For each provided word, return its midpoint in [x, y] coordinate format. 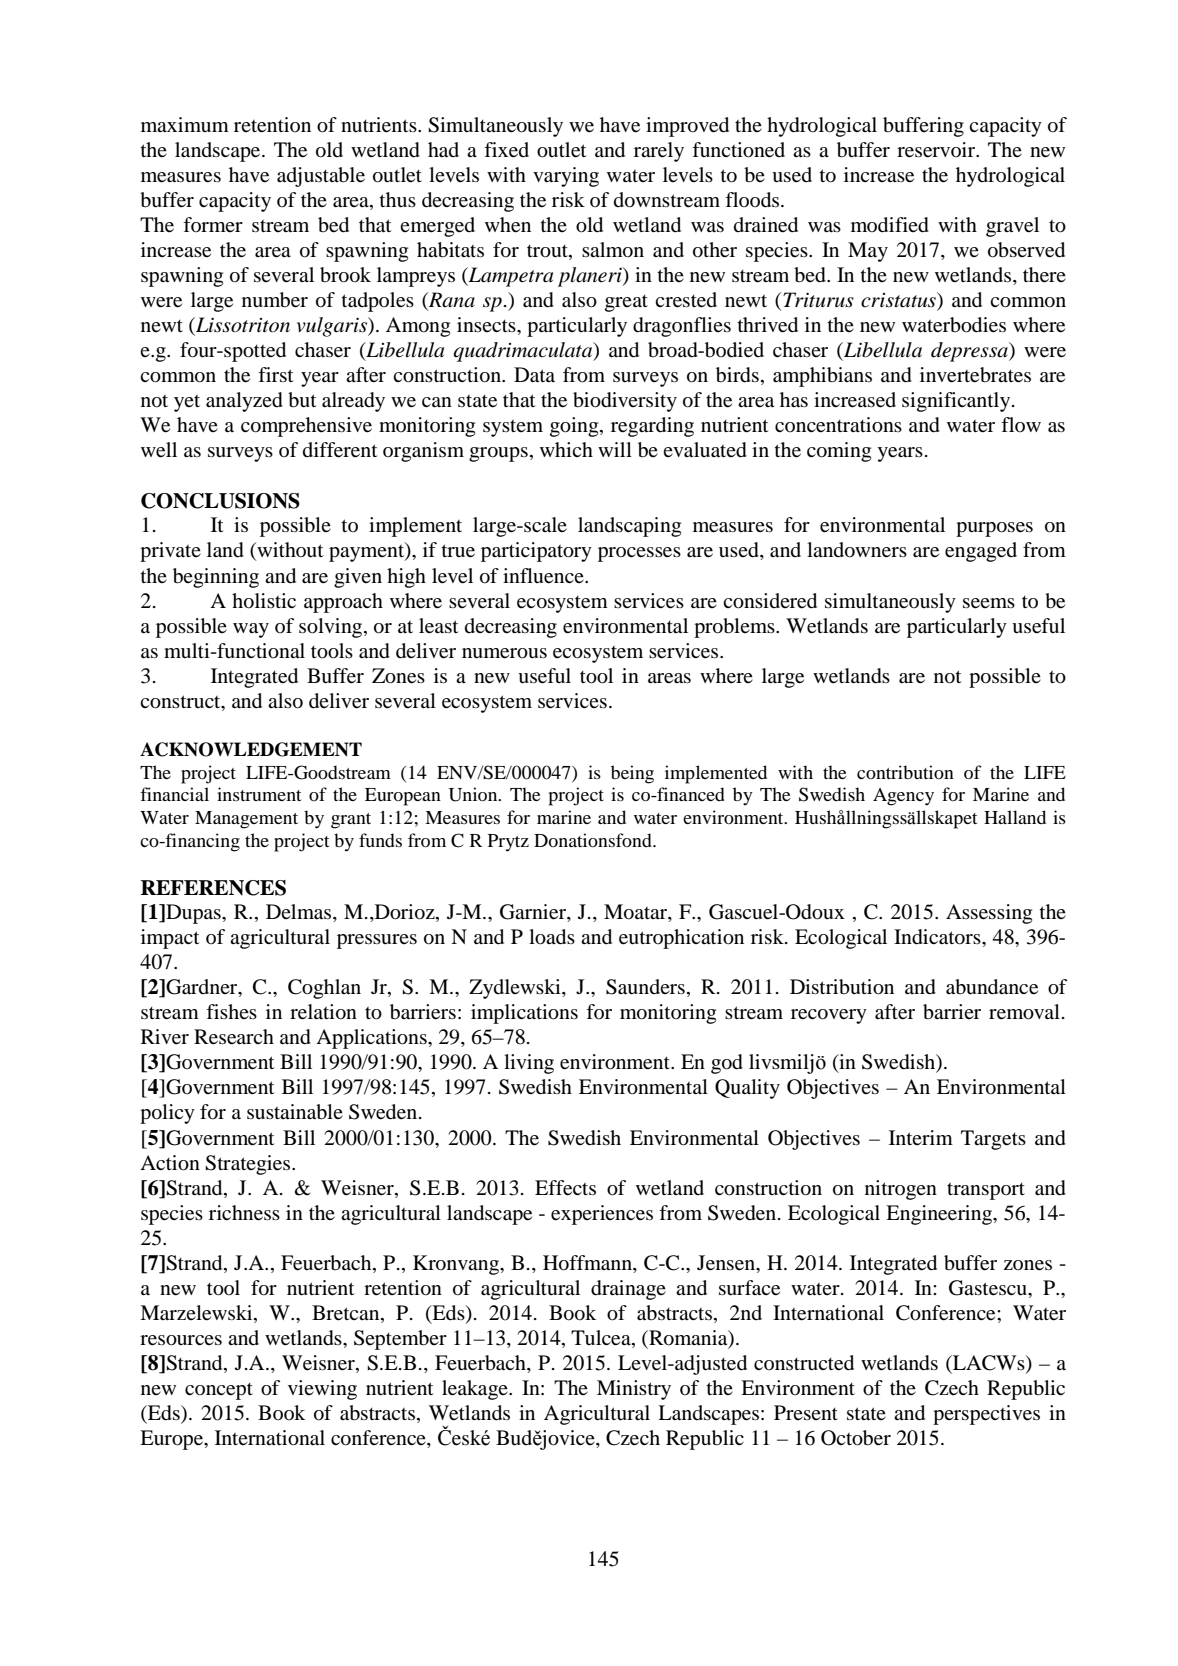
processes [639, 554]
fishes [231, 1011]
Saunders [645, 987]
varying [566, 177]
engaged [981, 552]
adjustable [321, 177]
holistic [264, 601]
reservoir [937, 150]
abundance [992, 987]
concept [219, 1391]
